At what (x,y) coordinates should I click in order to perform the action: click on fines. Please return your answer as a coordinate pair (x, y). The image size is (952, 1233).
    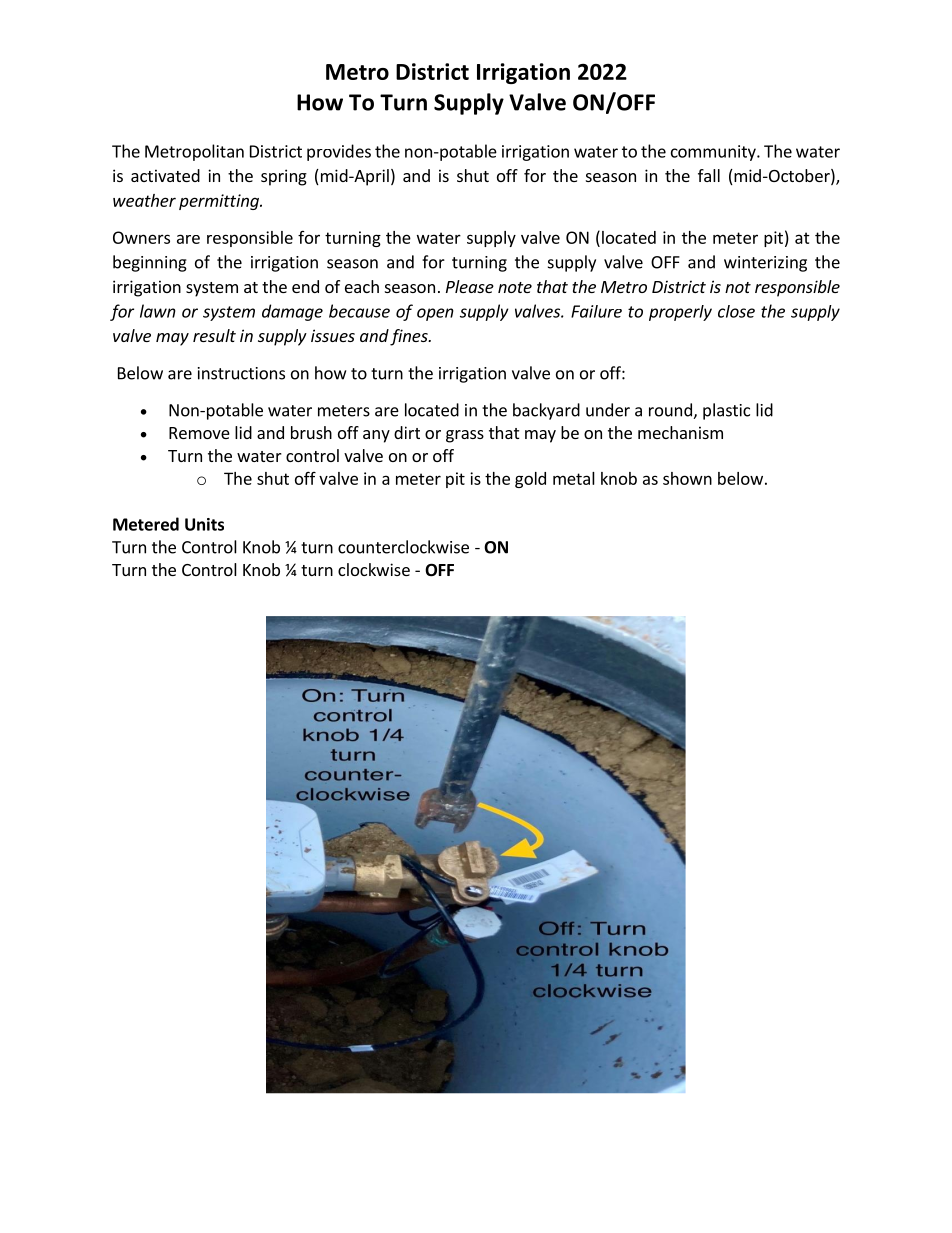
    Looking at the image, I should click on (410, 337).
